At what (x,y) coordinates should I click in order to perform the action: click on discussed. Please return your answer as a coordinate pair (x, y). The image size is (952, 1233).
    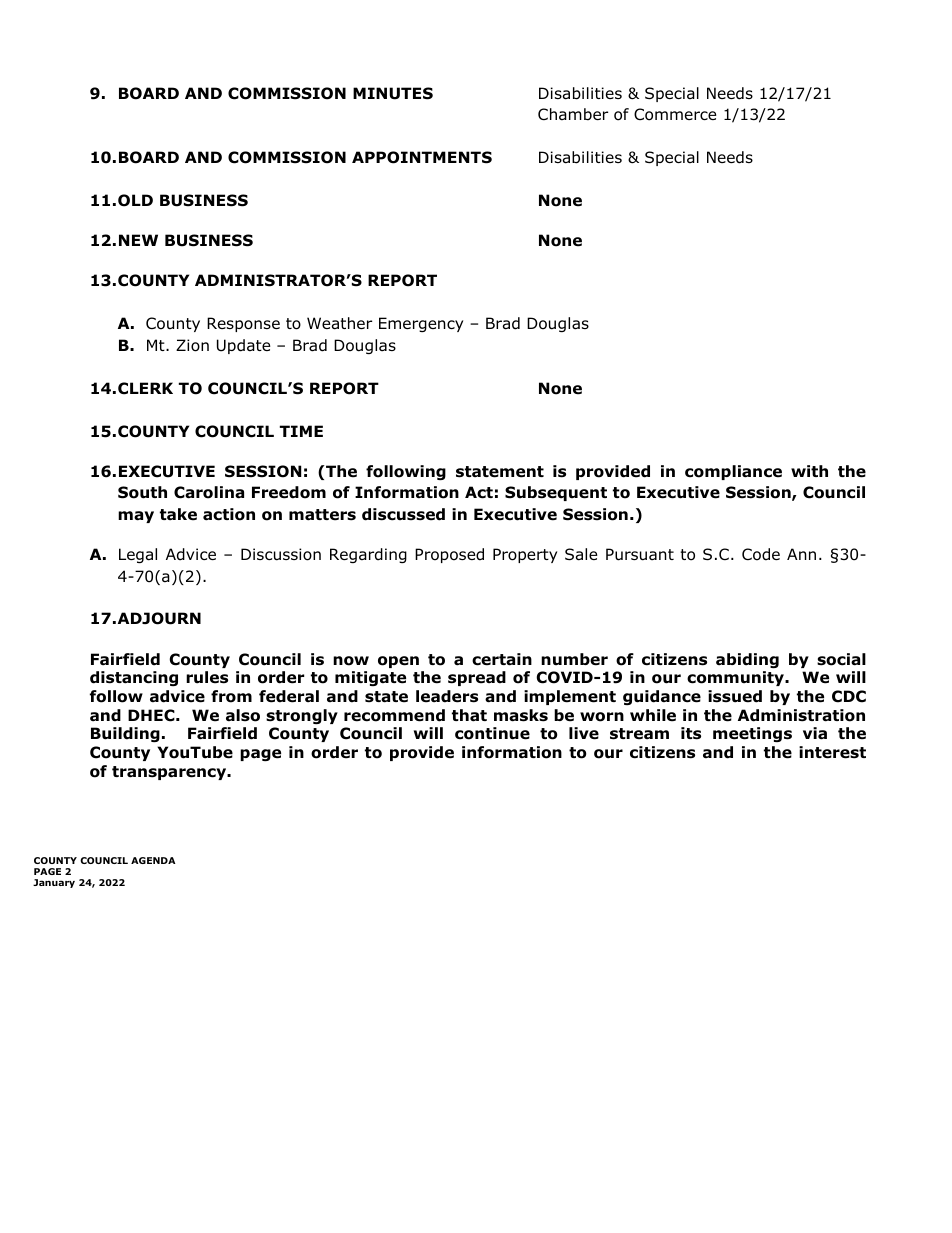
    Looking at the image, I should click on (403, 514).
